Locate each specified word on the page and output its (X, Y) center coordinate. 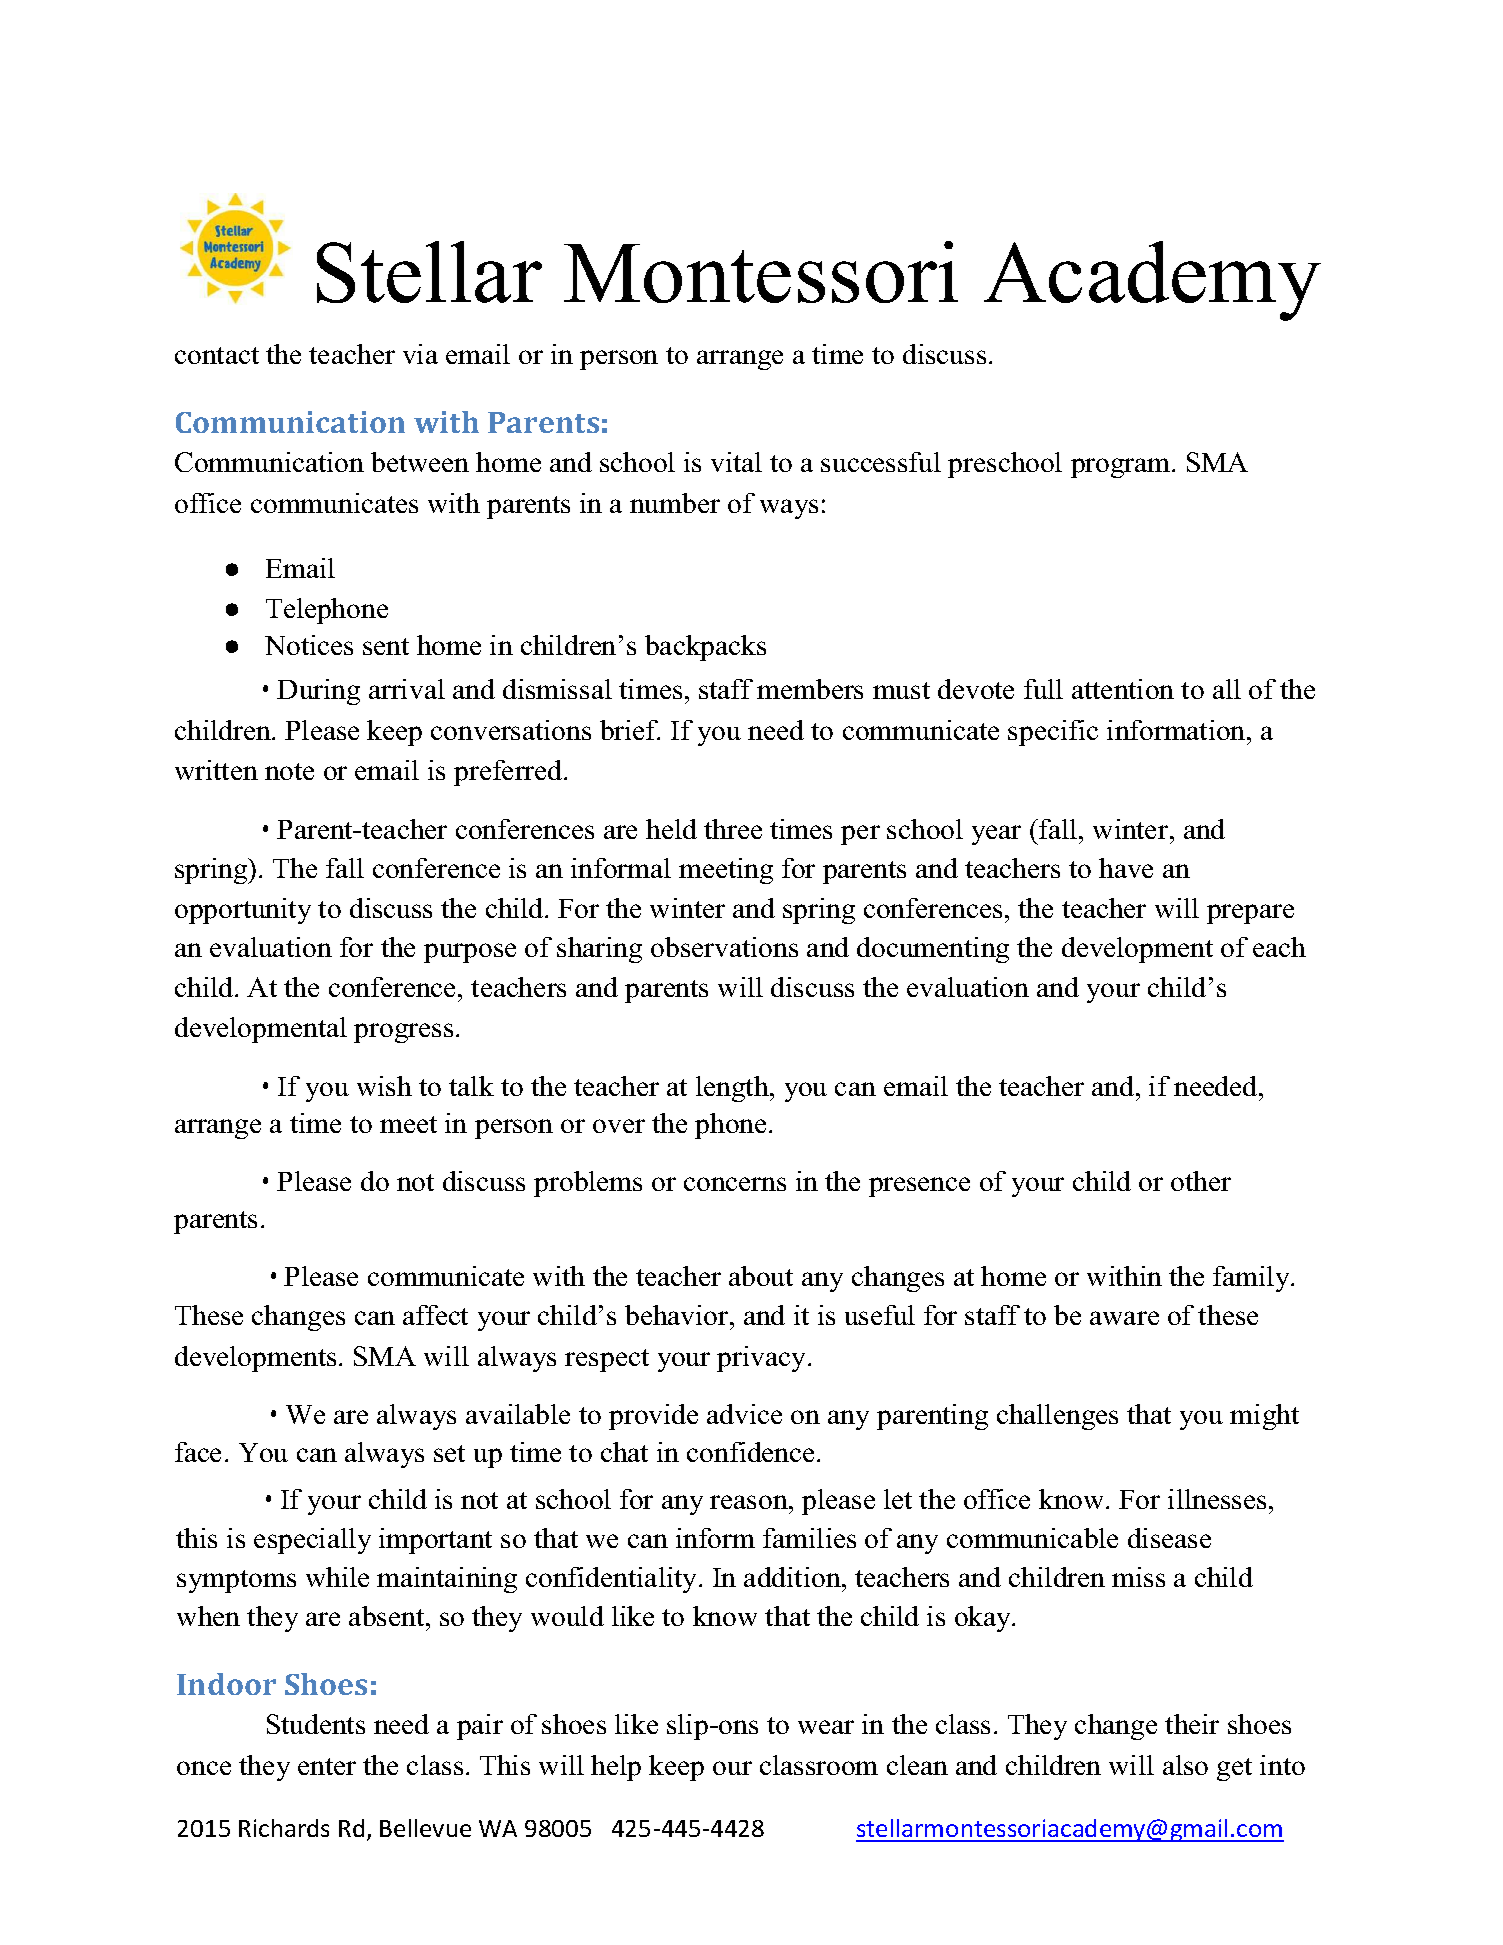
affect (435, 1315)
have (1126, 868)
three (733, 829)
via (420, 354)
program (1122, 468)
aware (1124, 1318)
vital (736, 462)
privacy (763, 1359)
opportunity (243, 911)
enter (327, 1766)
